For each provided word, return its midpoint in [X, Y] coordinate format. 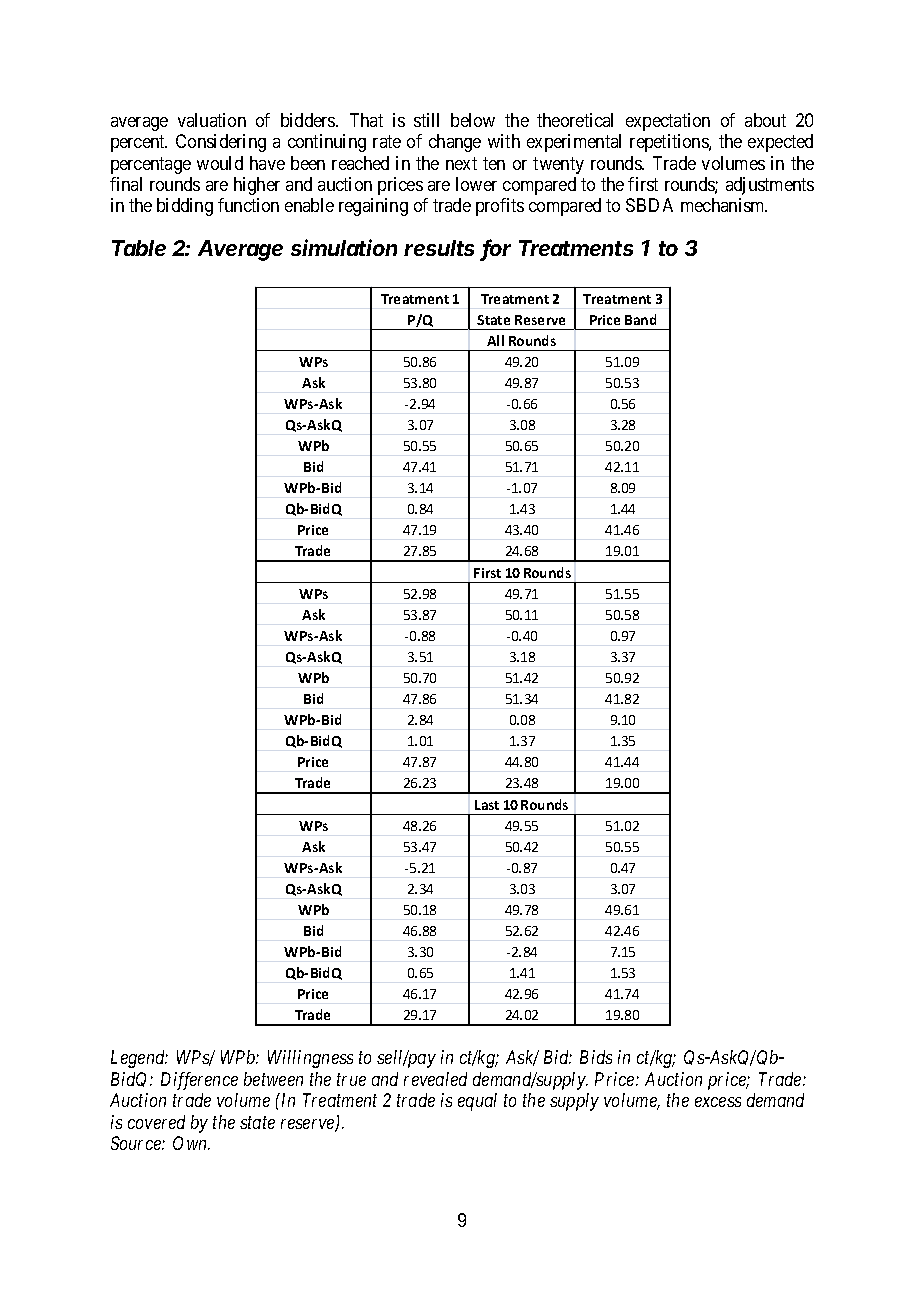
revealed [435, 1079]
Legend [139, 1059]
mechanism [724, 205]
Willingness [310, 1059]
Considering [221, 143]
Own [191, 1143]
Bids [596, 1057]
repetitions [670, 143]
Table [139, 248]
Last [487, 805]
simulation [344, 247]
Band [640, 319]
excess [718, 1102]
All [495, 340]
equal [477, 1102]
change [455, 143]
